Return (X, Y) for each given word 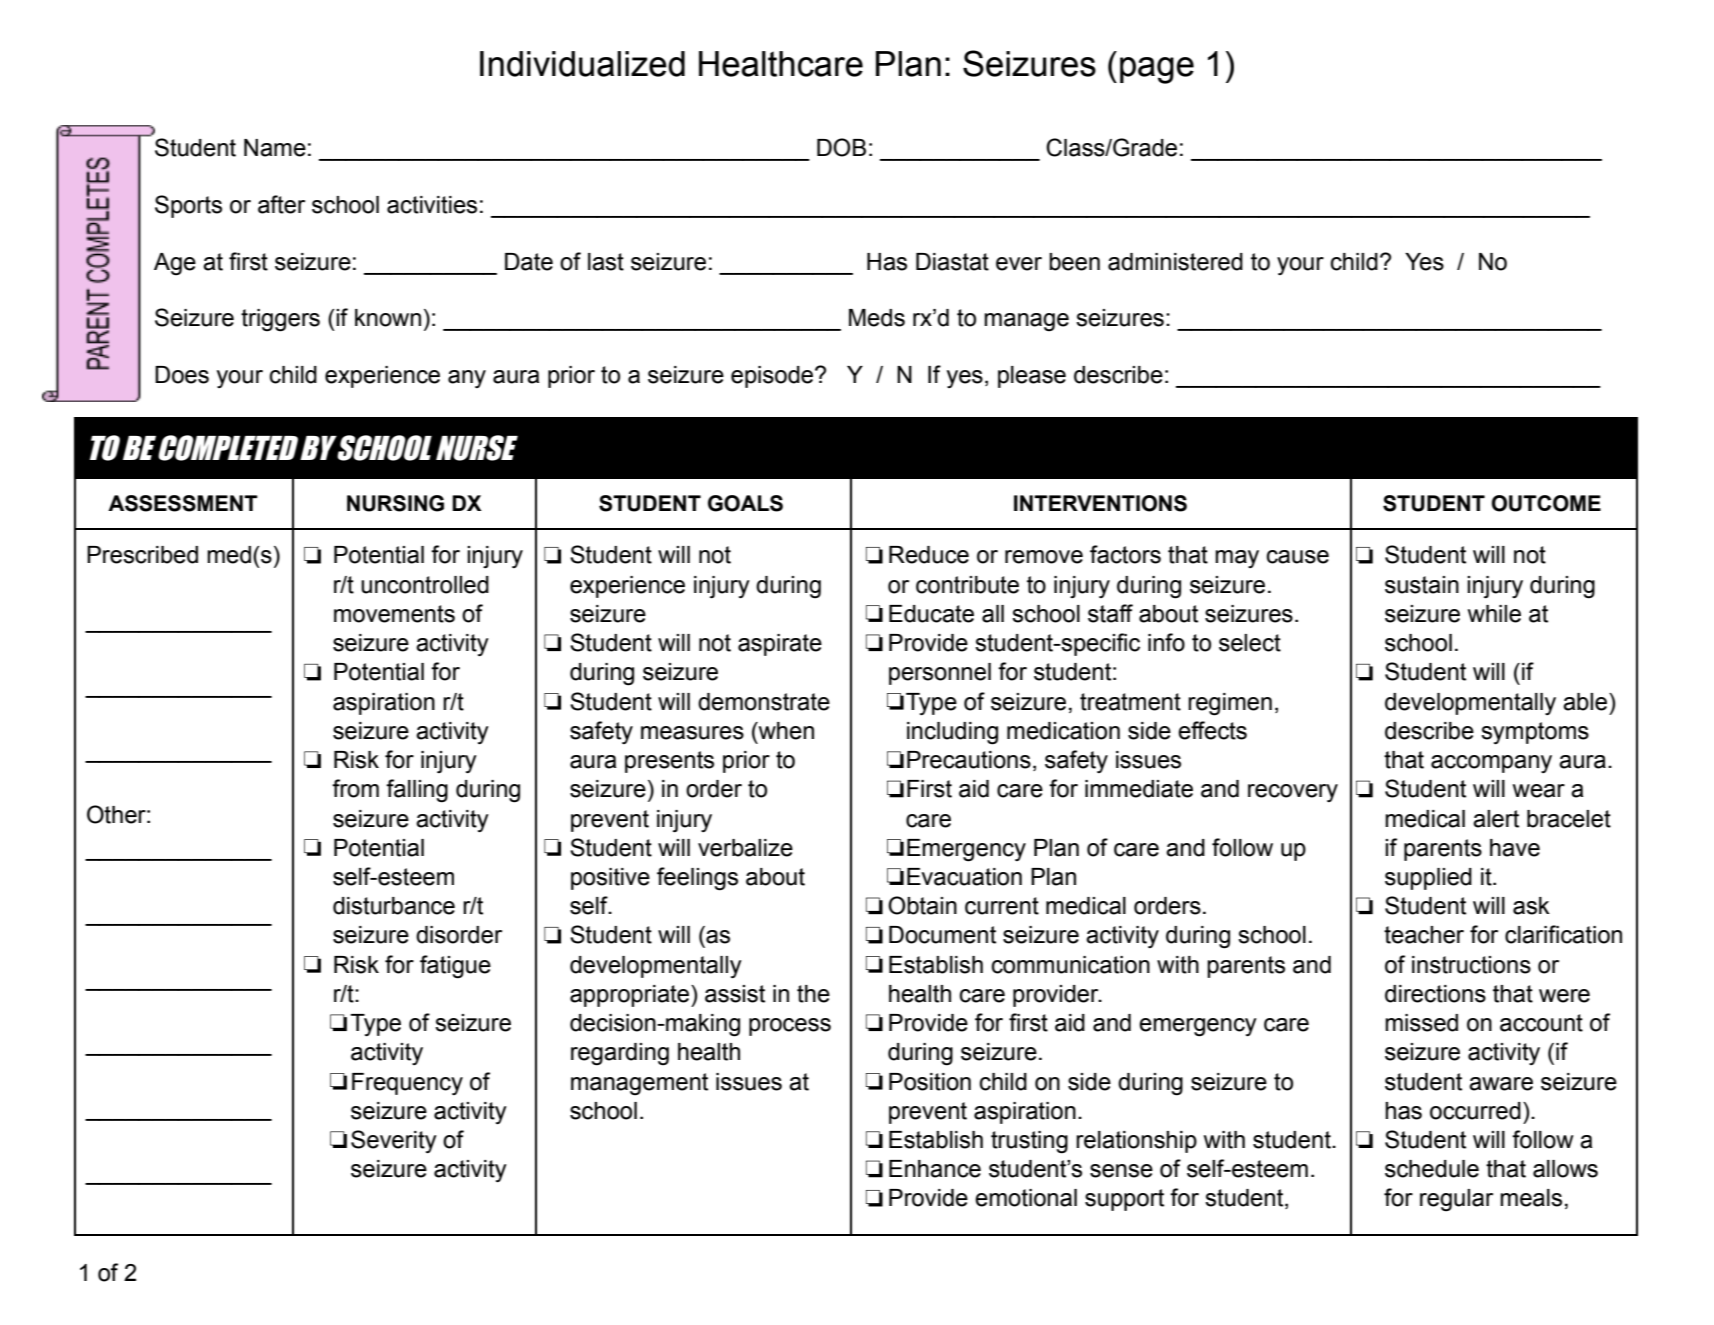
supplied (1428, 879)
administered (1175, 262)
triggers (280, 320)
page (1157, 70)
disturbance (394, 906)
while (1494, 614)
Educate (931, 614)
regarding (620, 1054)
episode (773, 377)
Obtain (922, 905)
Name (275, 148)
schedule (1432, 1169)
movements (394, 614)
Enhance (935, 1169)
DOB (841, 147)
